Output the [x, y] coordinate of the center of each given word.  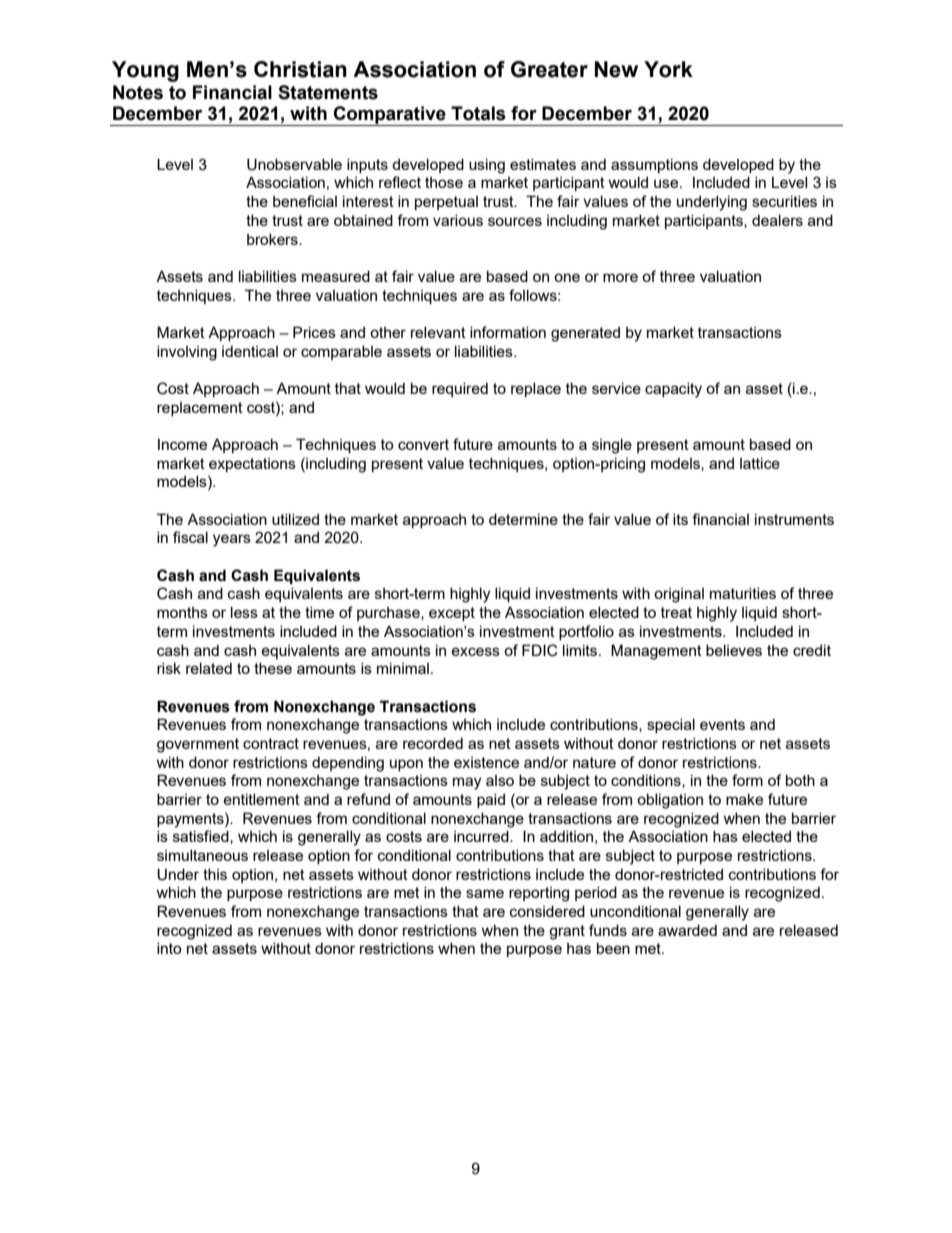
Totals [478, 113]
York [668, 69]
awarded [687, 930]
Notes [138, 92]
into [169, 948]
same [485, 893]
